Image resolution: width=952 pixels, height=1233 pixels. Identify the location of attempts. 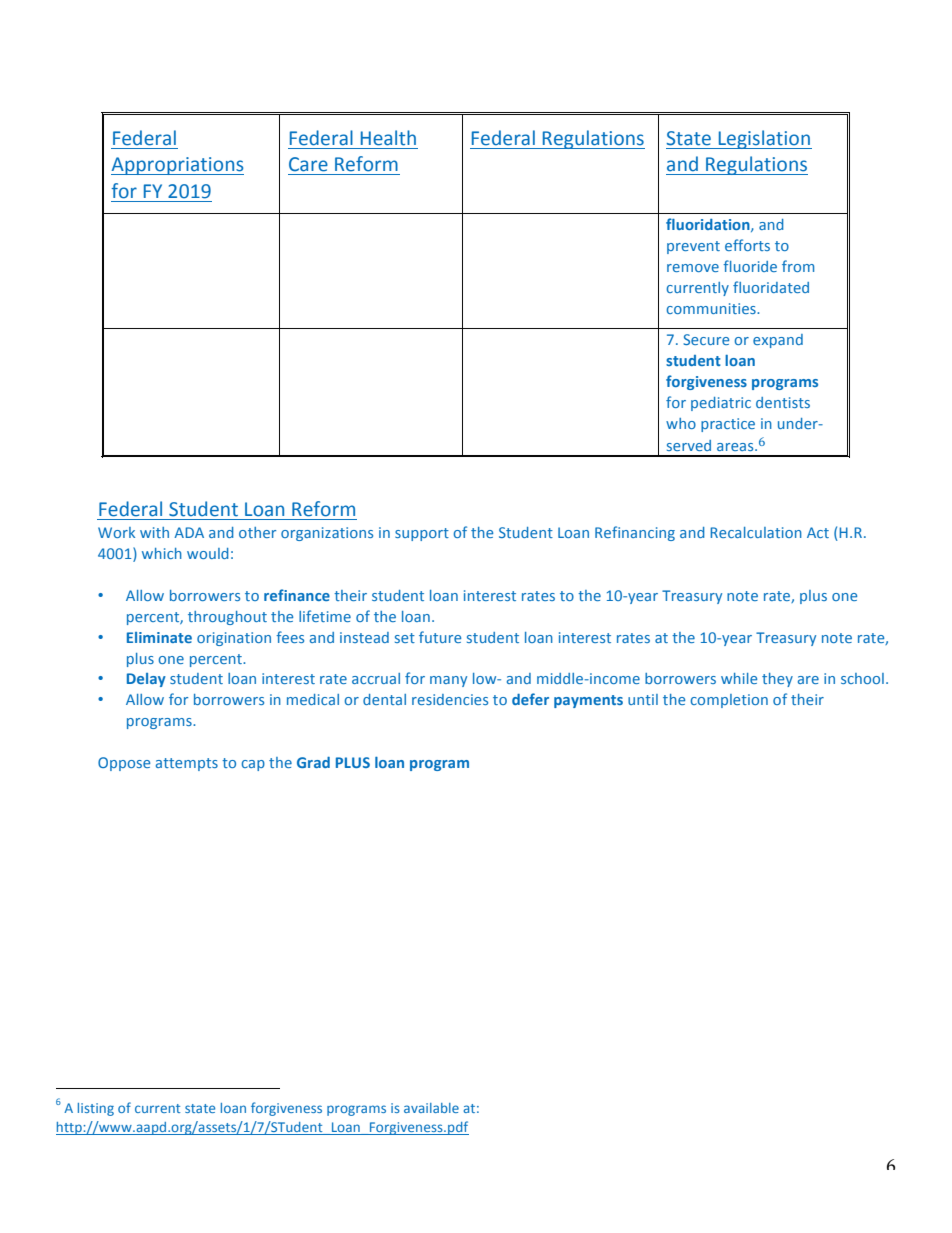
(187, 764).
